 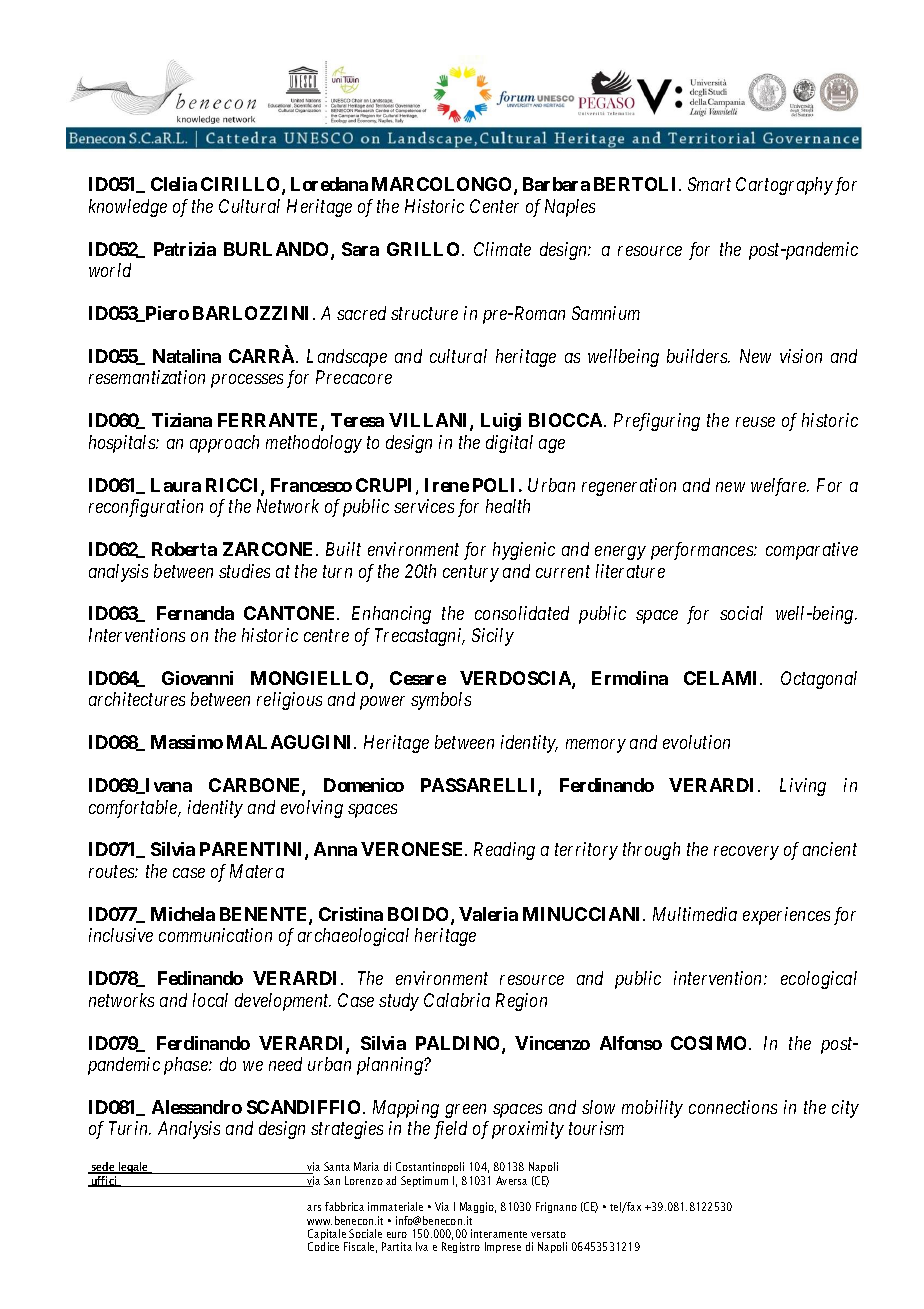 I want to click on Patrizia, so click(x=185, y=249).
